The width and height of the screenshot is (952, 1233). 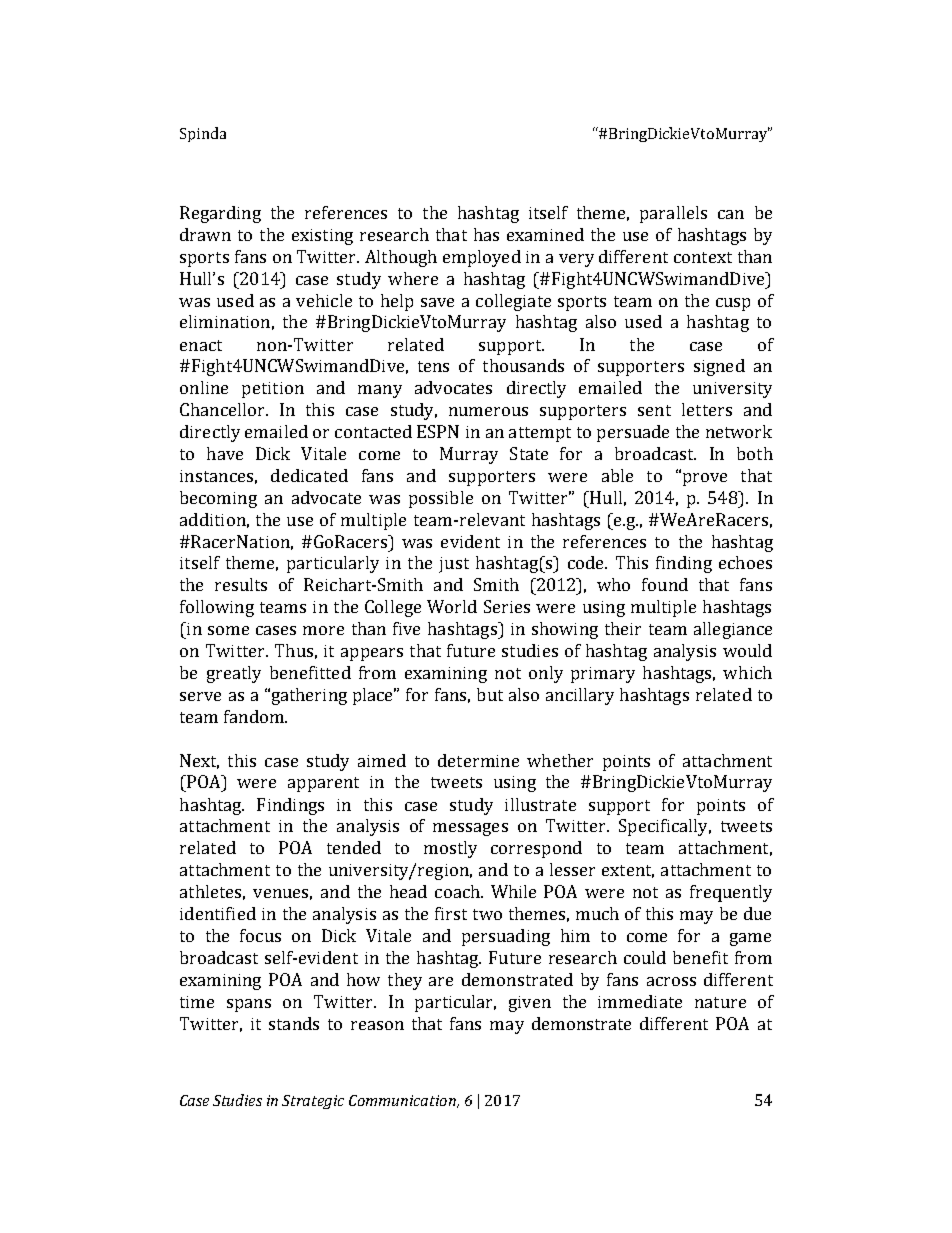 What do you see at coordinates (703, 257) in the screenshot?
I see `context` at bounding box center [703, 257].
